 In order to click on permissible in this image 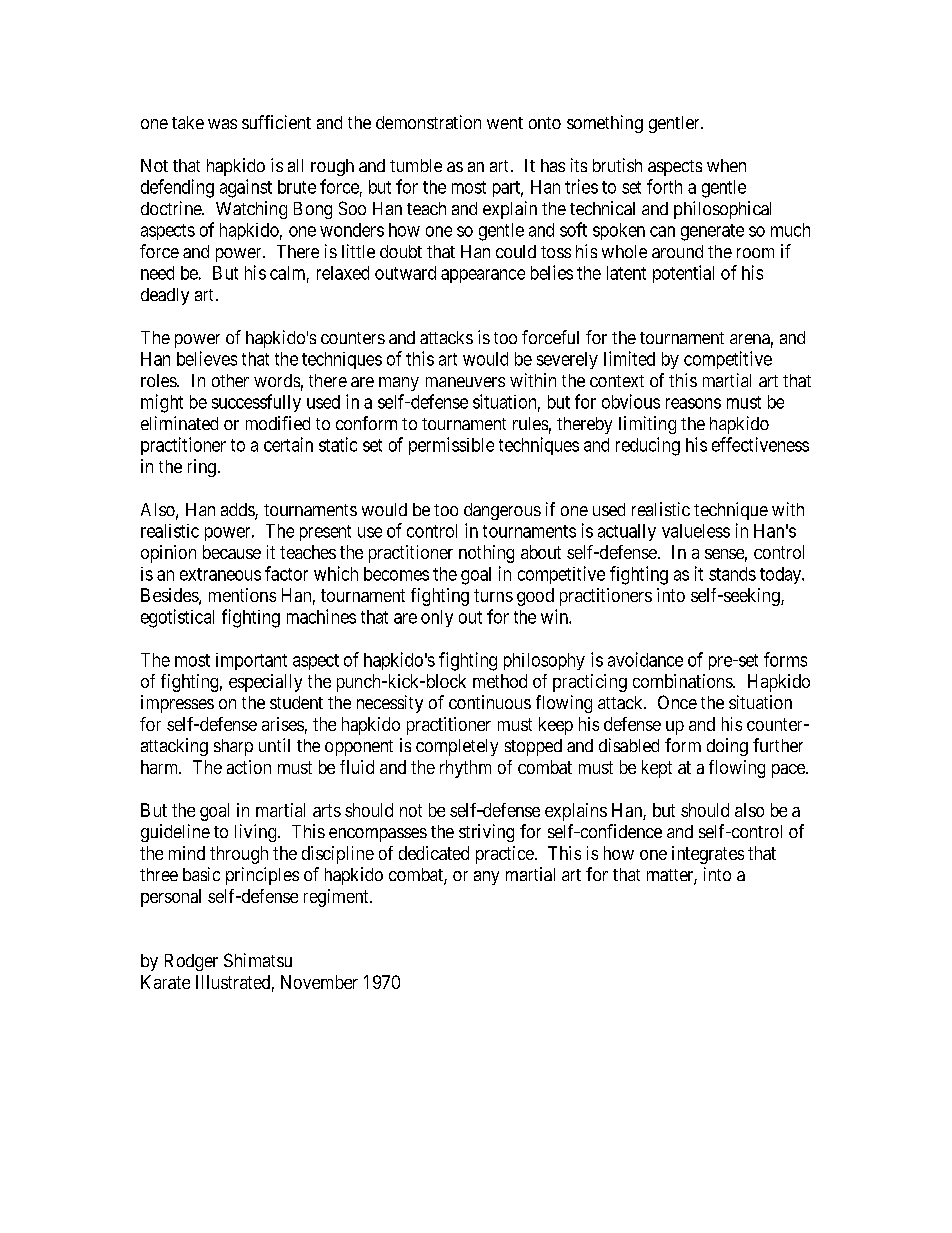, I will do `click(451, 446)`.
